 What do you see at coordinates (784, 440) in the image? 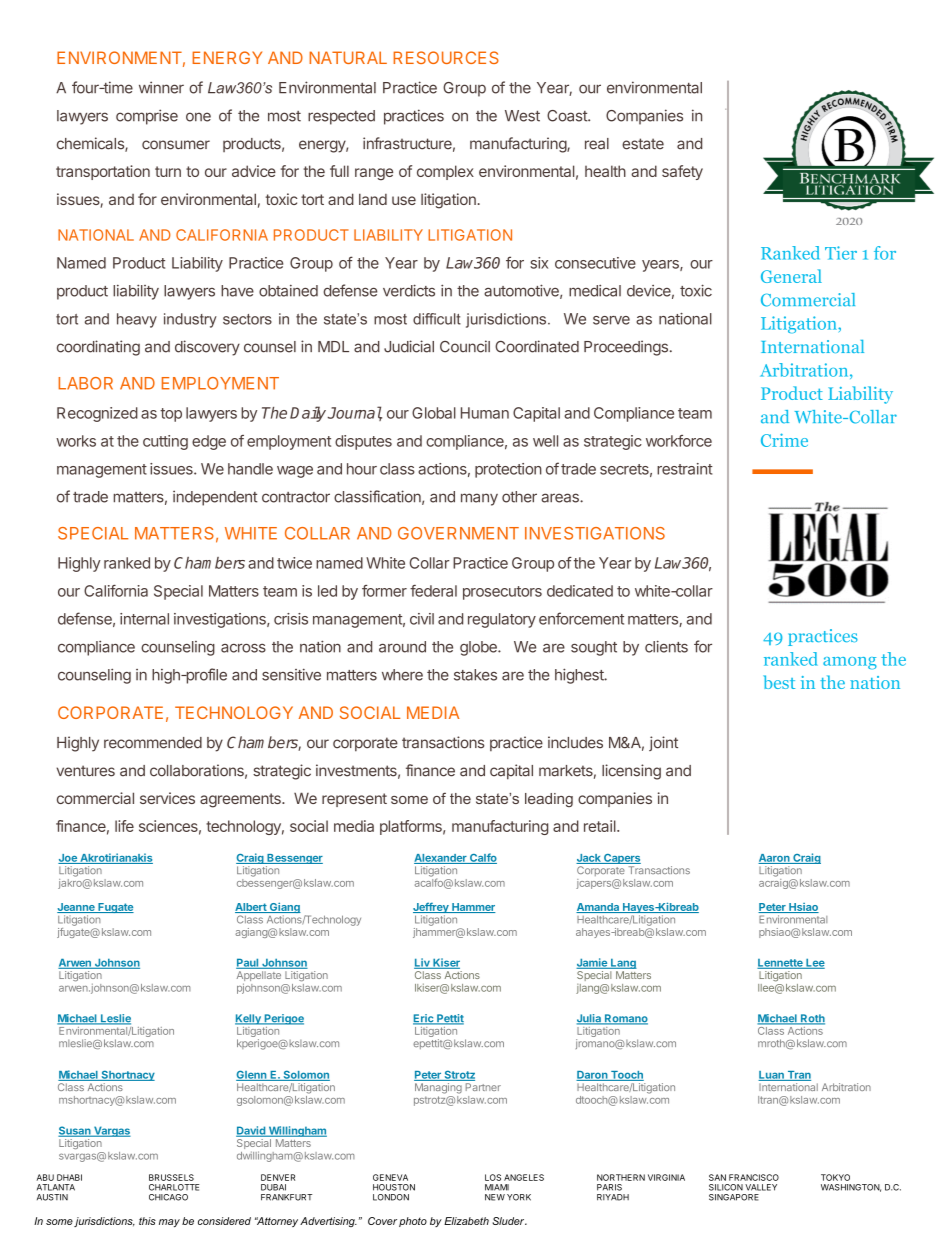
I see `Crime` at bounding box center [784, 440].
